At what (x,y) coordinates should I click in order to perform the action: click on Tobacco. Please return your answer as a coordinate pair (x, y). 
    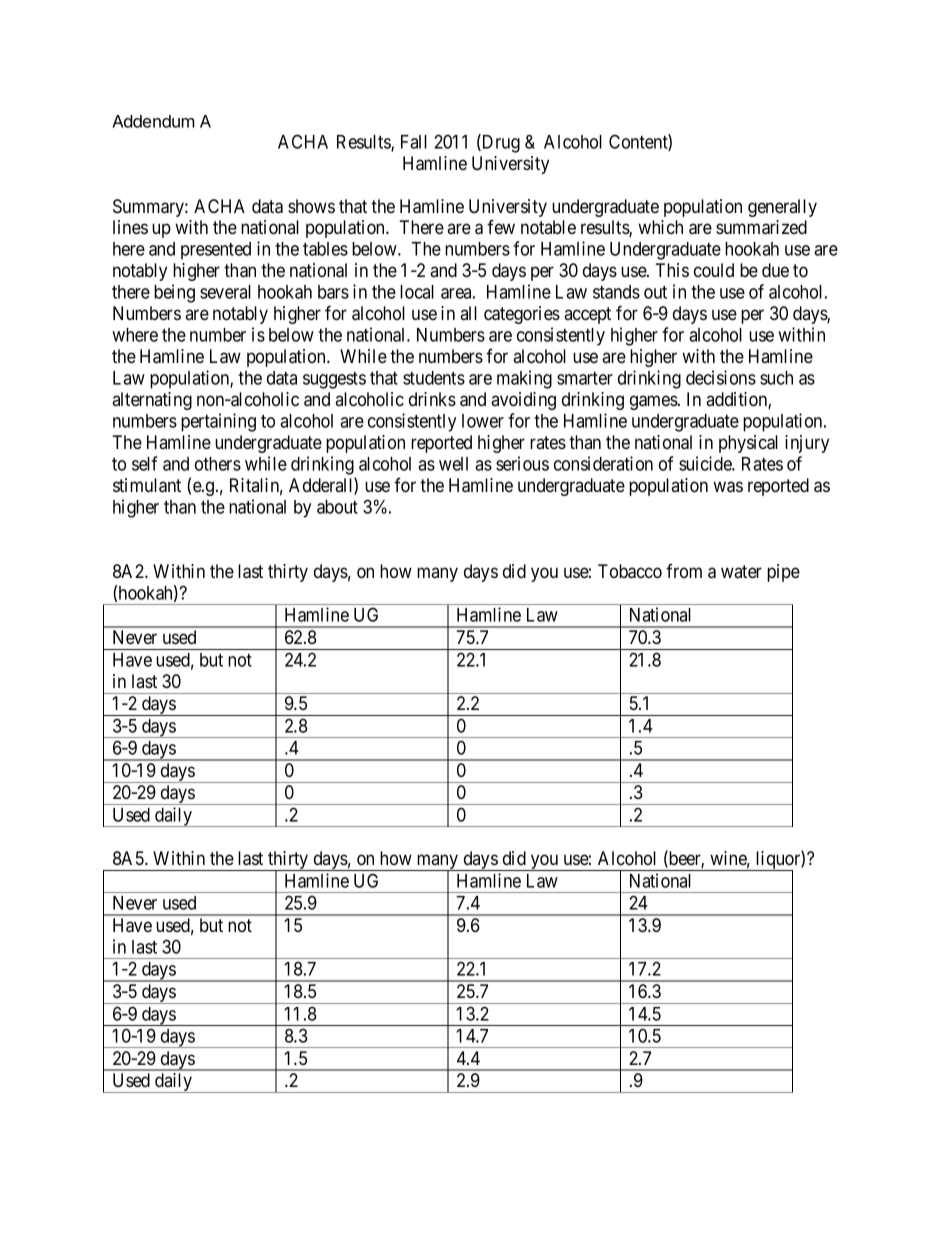
    Looking at the image, I should click on (630, 571).
